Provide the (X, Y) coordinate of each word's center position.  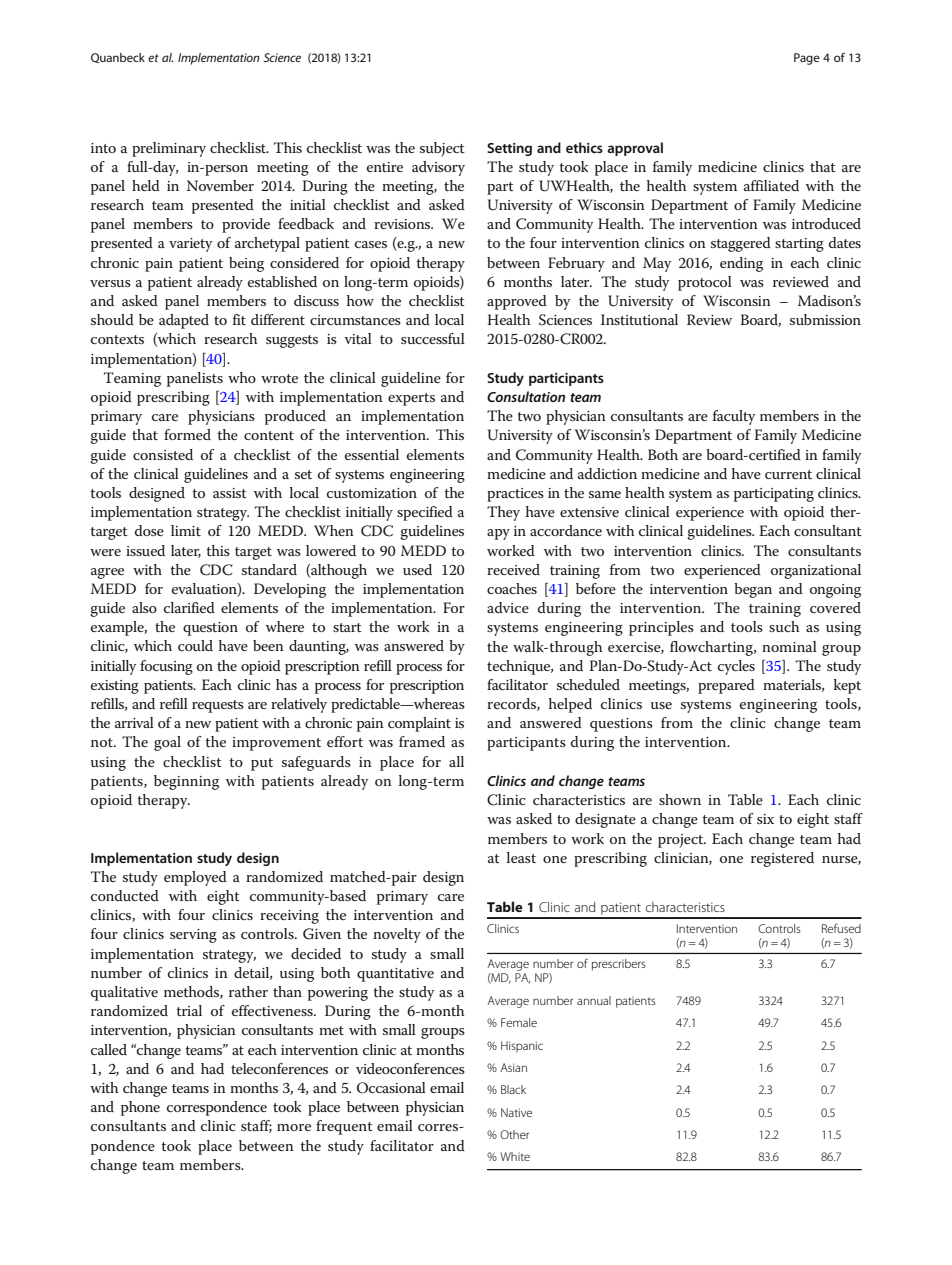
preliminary (169, 149)
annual (594, 1000)
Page (807, 59)
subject (442, 149)
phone (140, 1108)
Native (516, 1112)
